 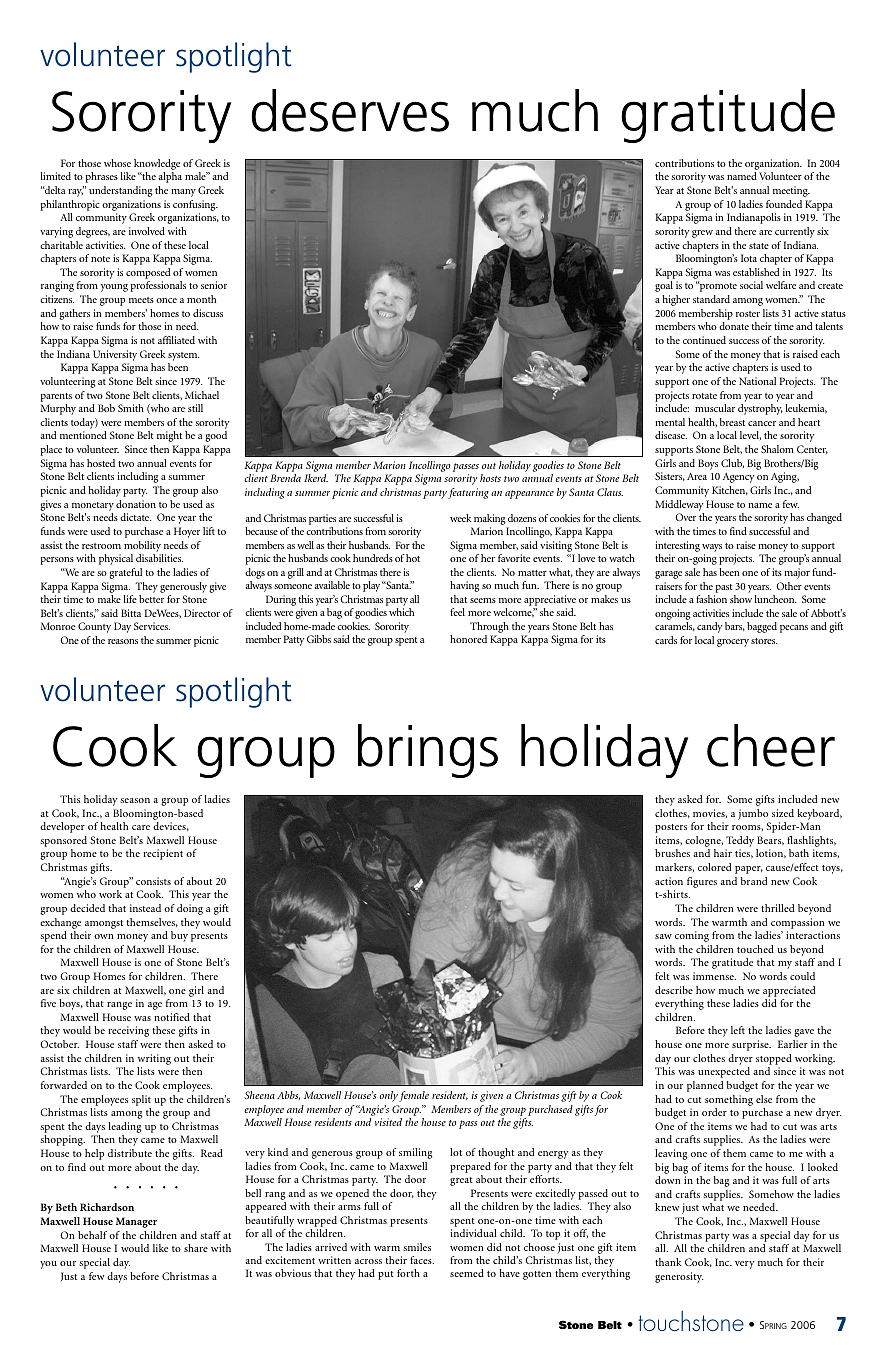 What do you see at coordinates (428, 751) in the screenshot?
I see `brings` at bounding box center [428, 751].
